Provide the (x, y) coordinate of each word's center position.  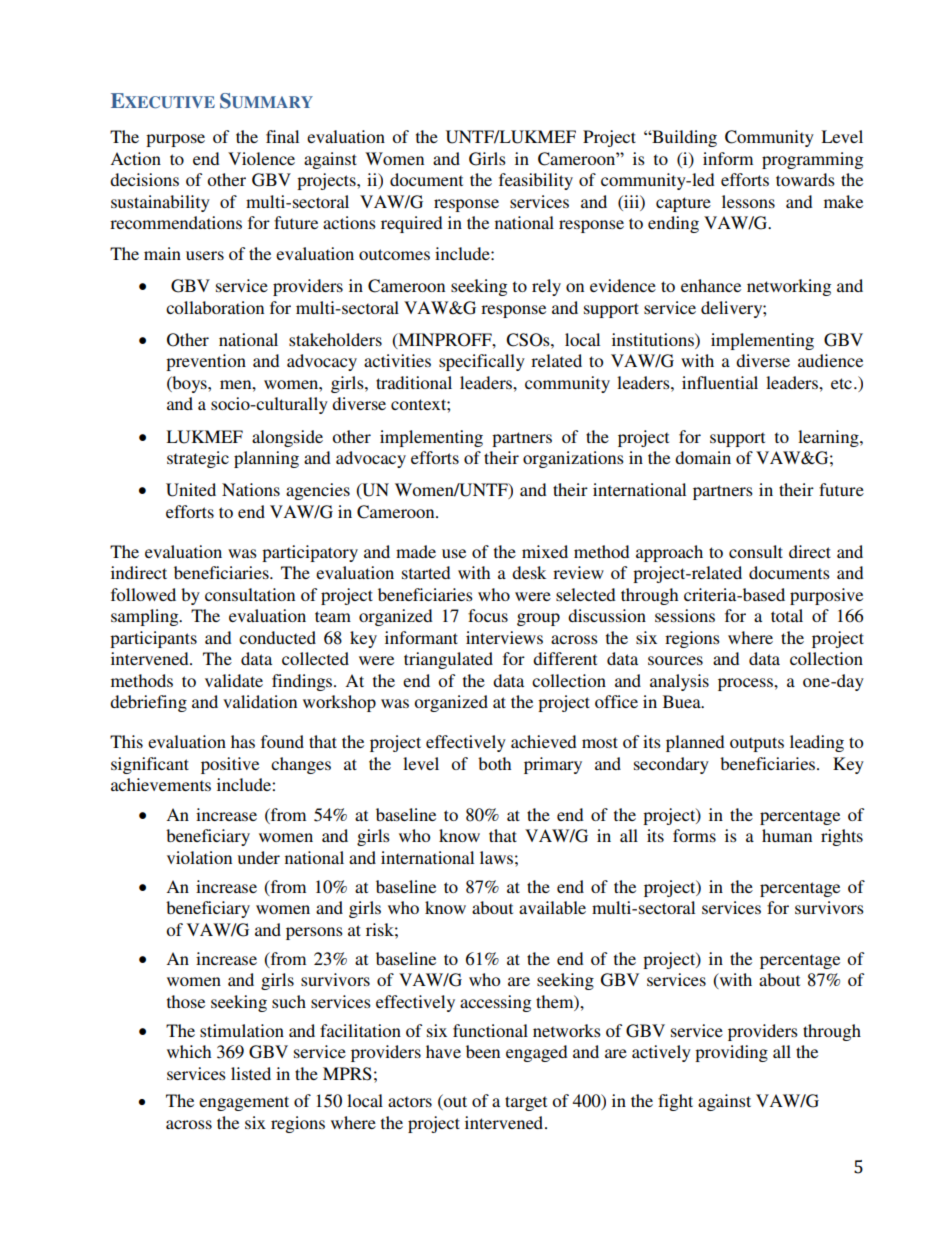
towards (805, 179)
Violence (261, 158)
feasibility (536, 181)
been (483, 1051)
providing (731, 1053)
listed (251, 1073)
